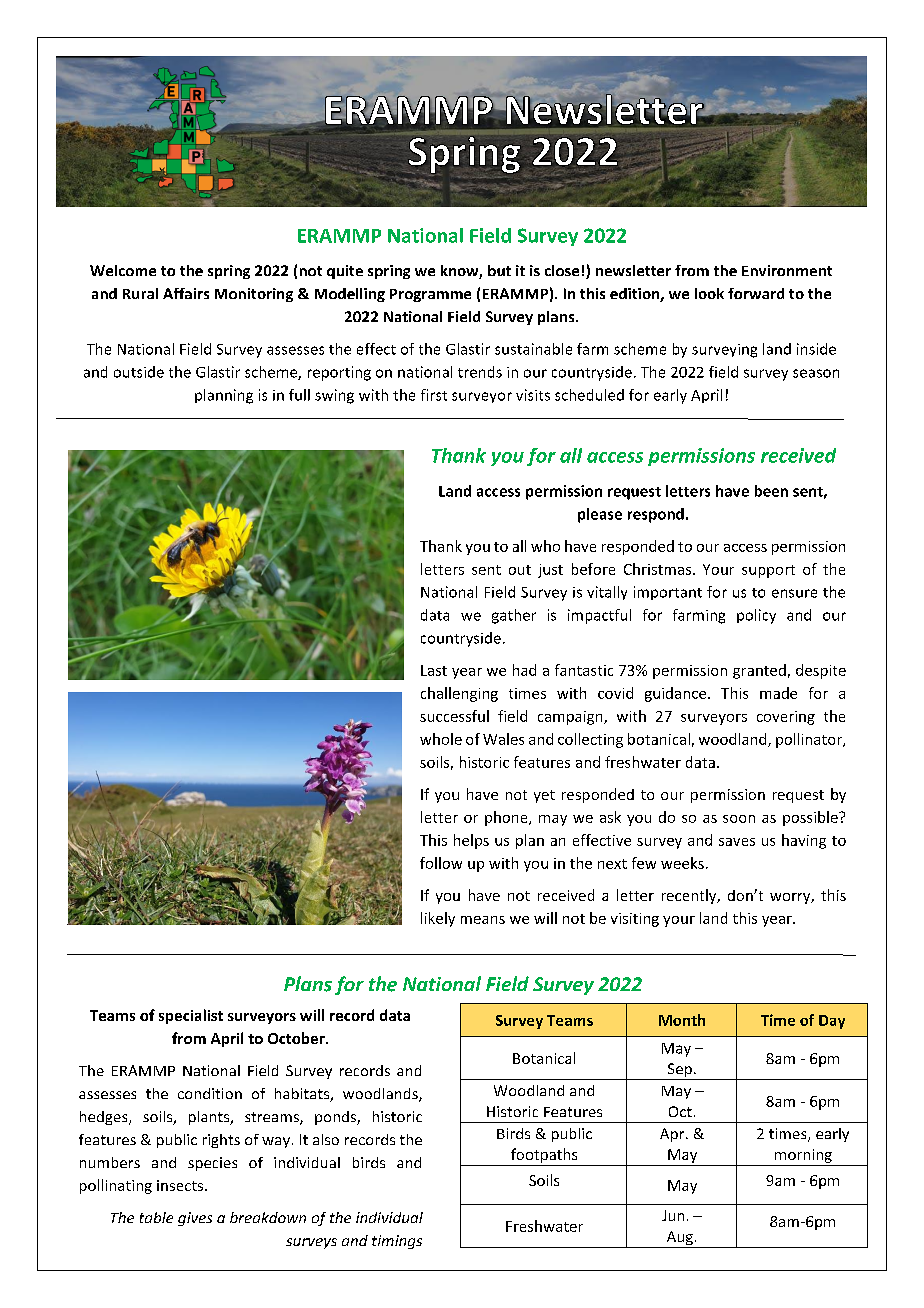 This page has height=1308, width=924. I want to click on timings, so click(397, 1242).
